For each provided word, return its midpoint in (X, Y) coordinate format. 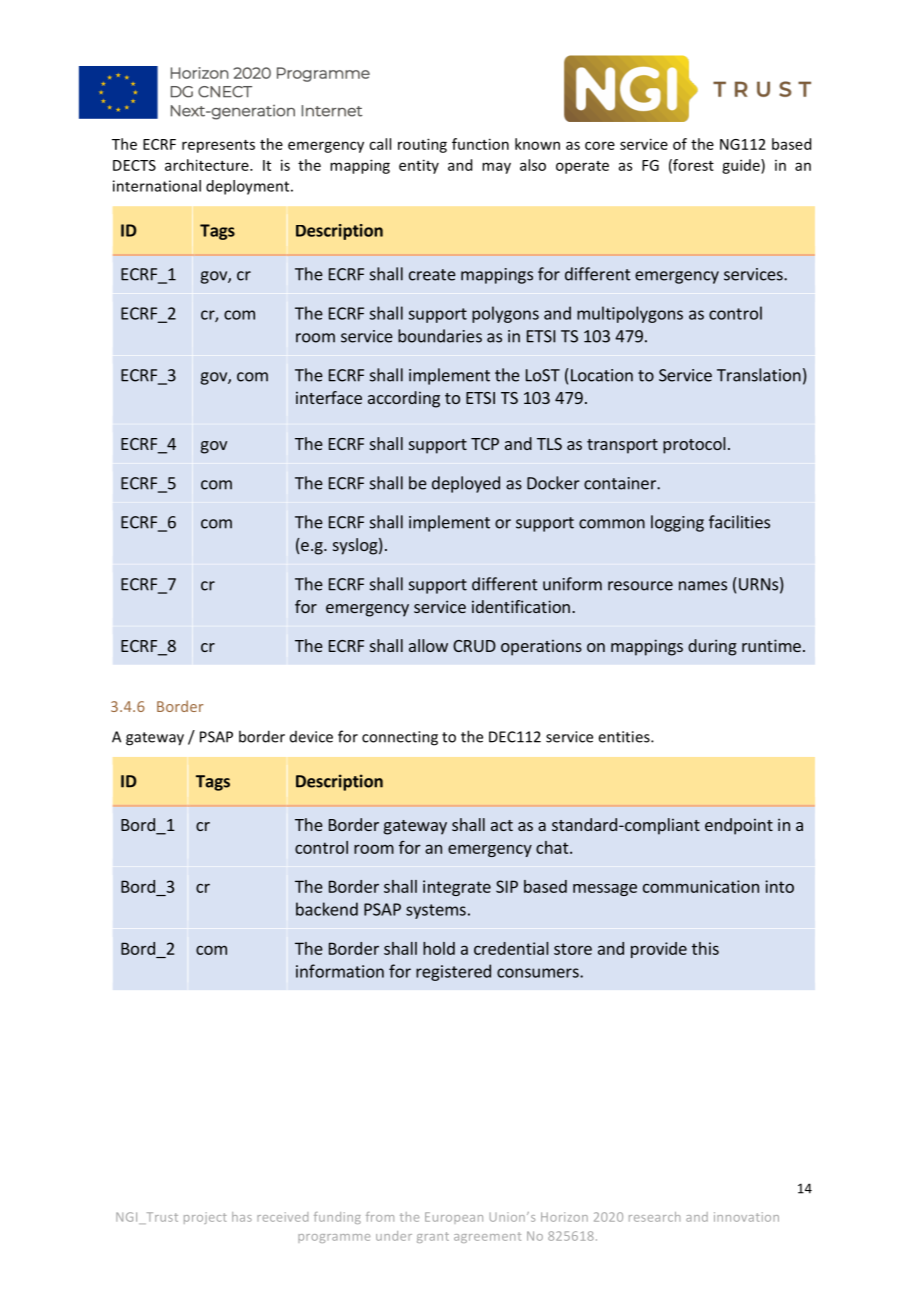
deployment (249, 187)
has (242, 1217)
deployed (466, 484)
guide (742, 166)
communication (701, 886)
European (454, 1218)
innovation (746, 1217)
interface (329, 397)
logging (677, 523)
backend (327, 909)
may (496, 168)
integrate (457, 888)
